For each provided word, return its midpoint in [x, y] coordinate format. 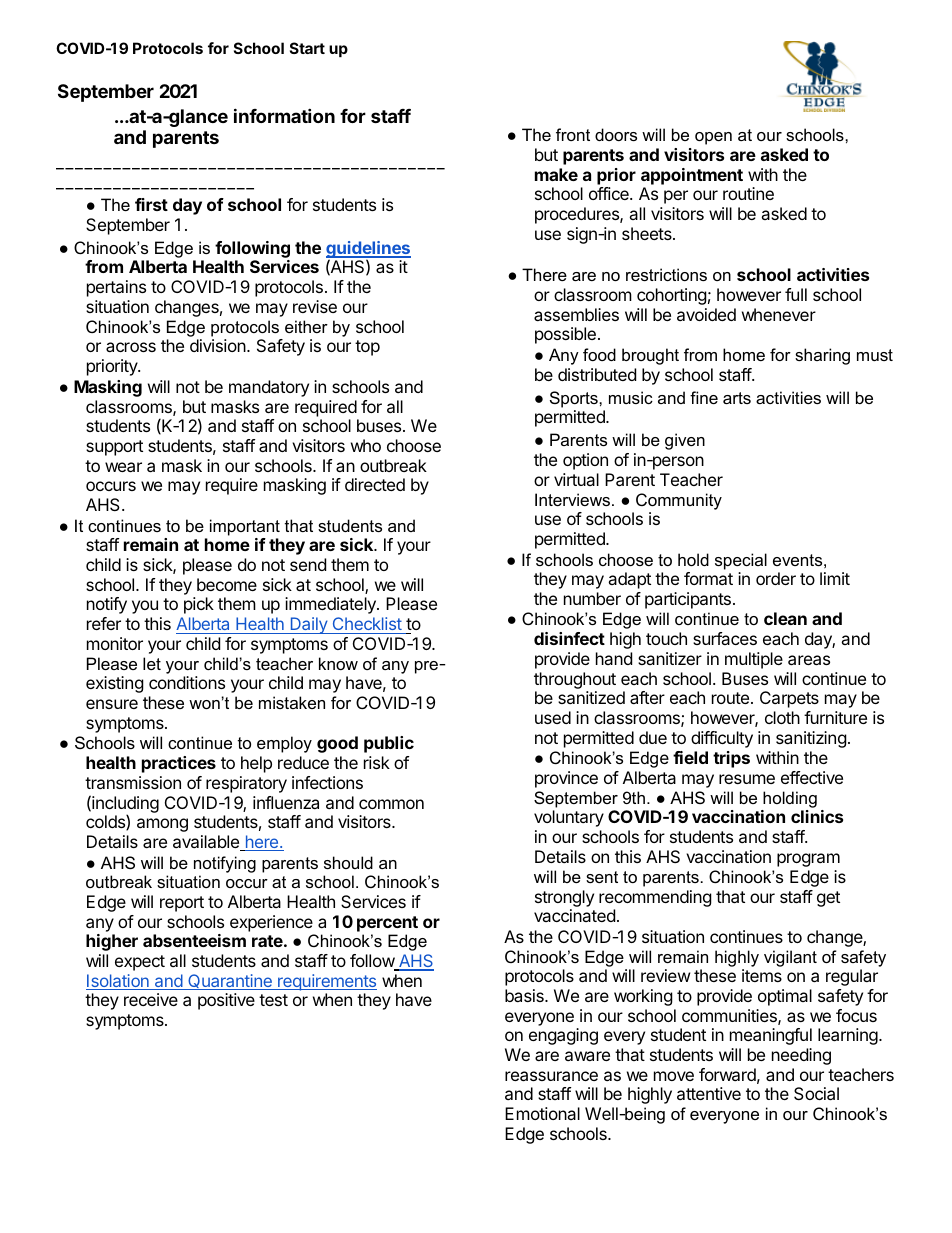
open [713, 138]
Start [307, 48]
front [573, 134]
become [227, 584]
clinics [817, 816]
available [207, 843]
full [796, 294]
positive [226, 1001]
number [592, 598]
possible [565, 335]
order [776, 578]
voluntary [569, 818]
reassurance [551, 1076]
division [219, 345]
